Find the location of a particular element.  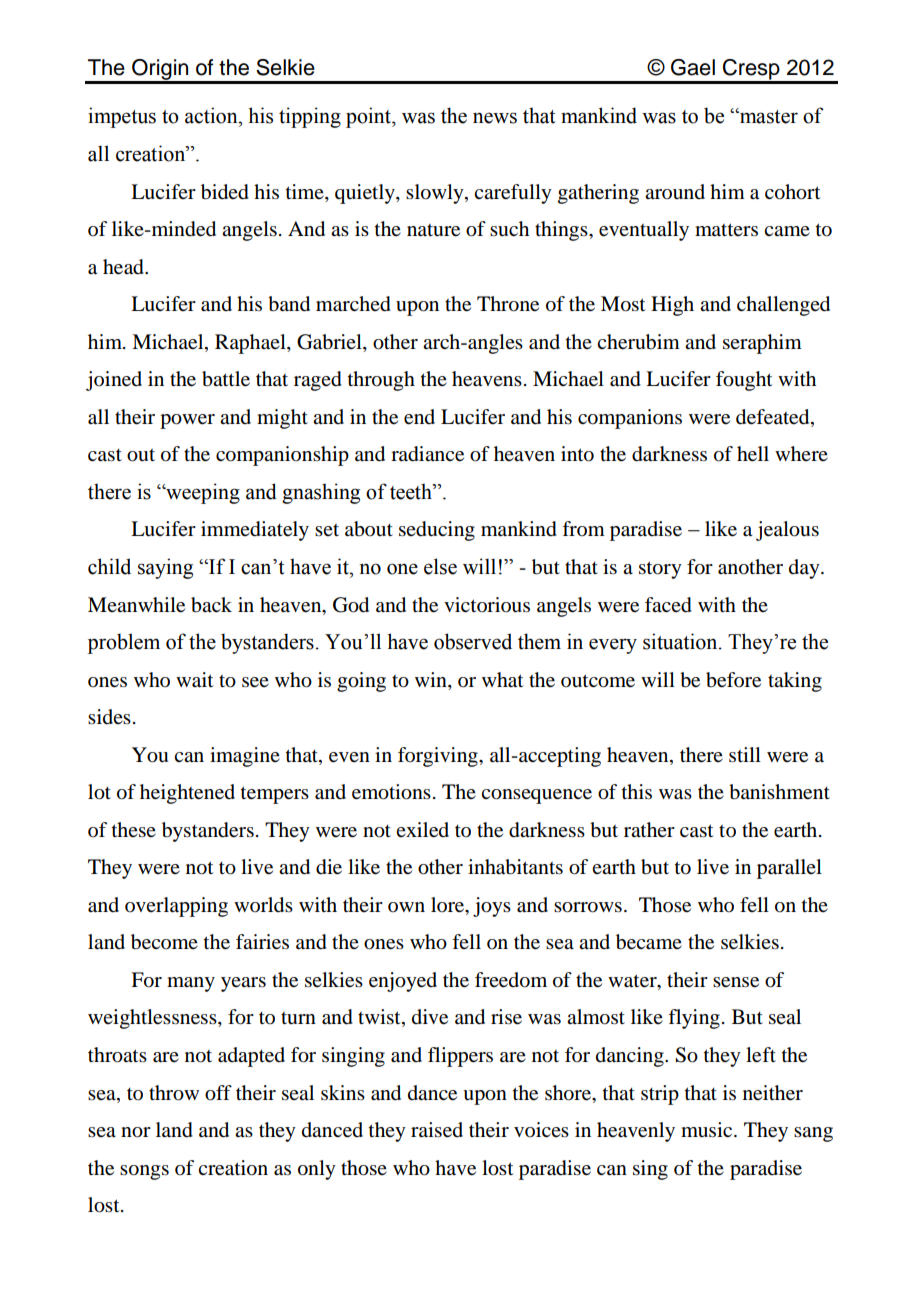

action is located at coordinates (212, 115).
